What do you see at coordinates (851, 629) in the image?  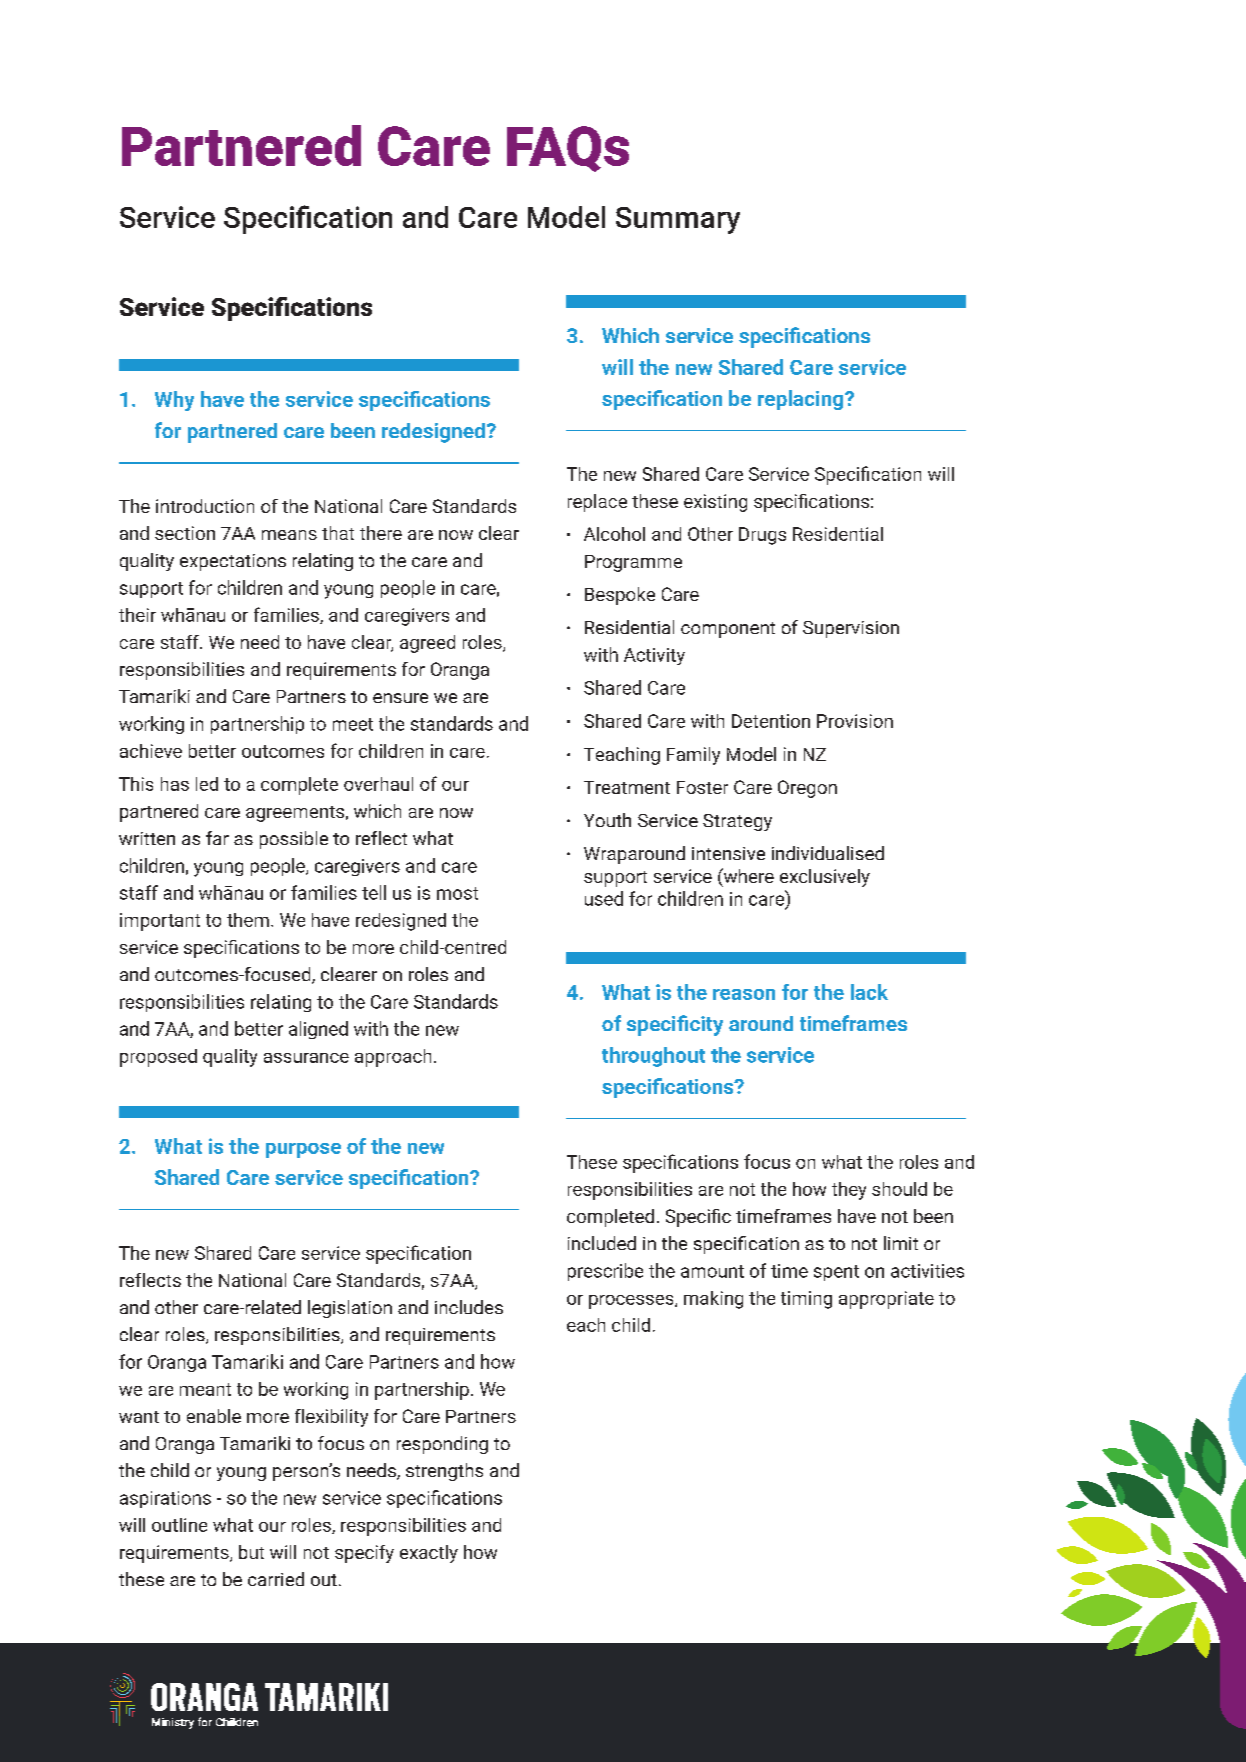 I see `Supervision` at bounding box center [851, 629].
